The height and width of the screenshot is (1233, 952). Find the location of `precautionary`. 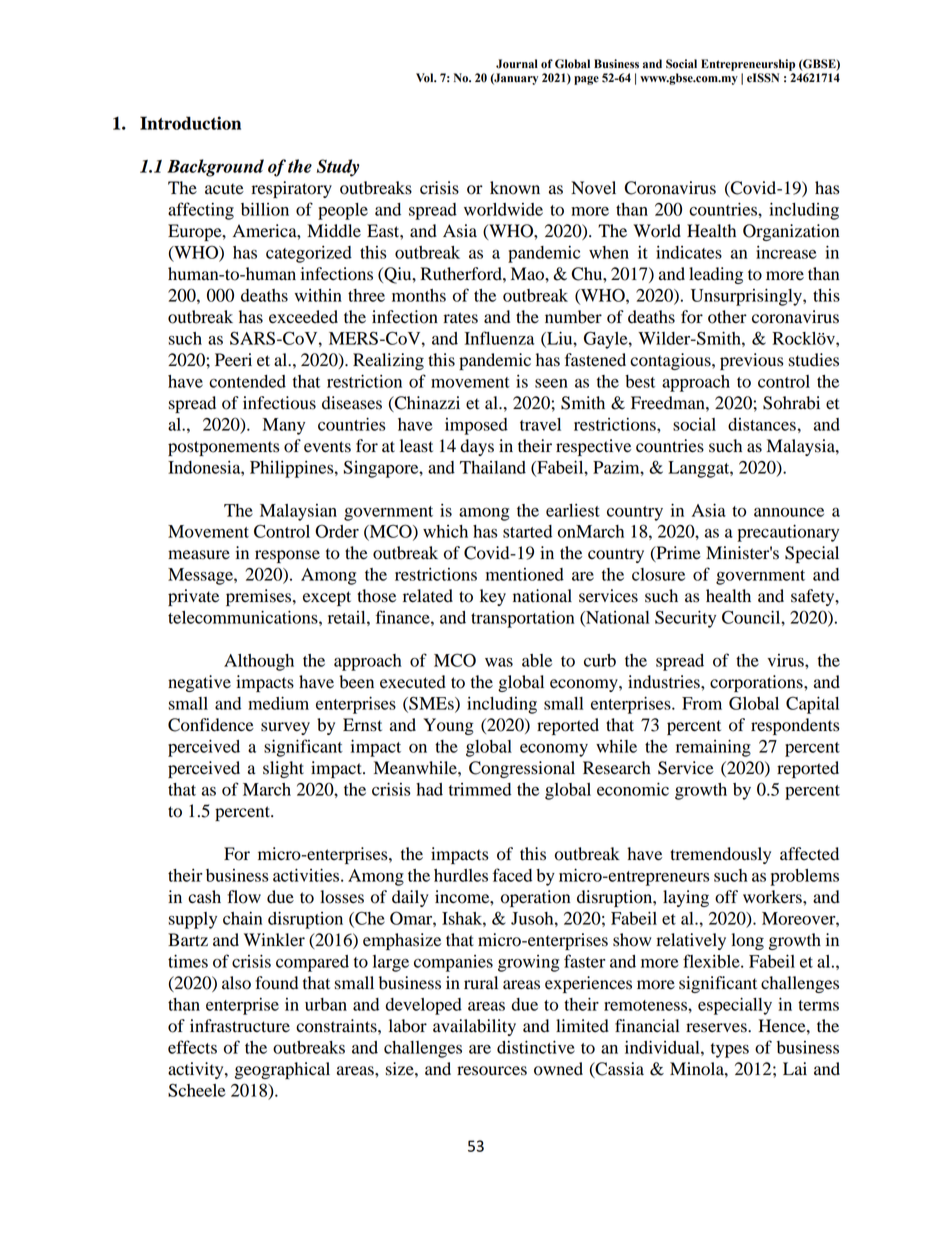

precautionary is located at coordinates (788, 533).
